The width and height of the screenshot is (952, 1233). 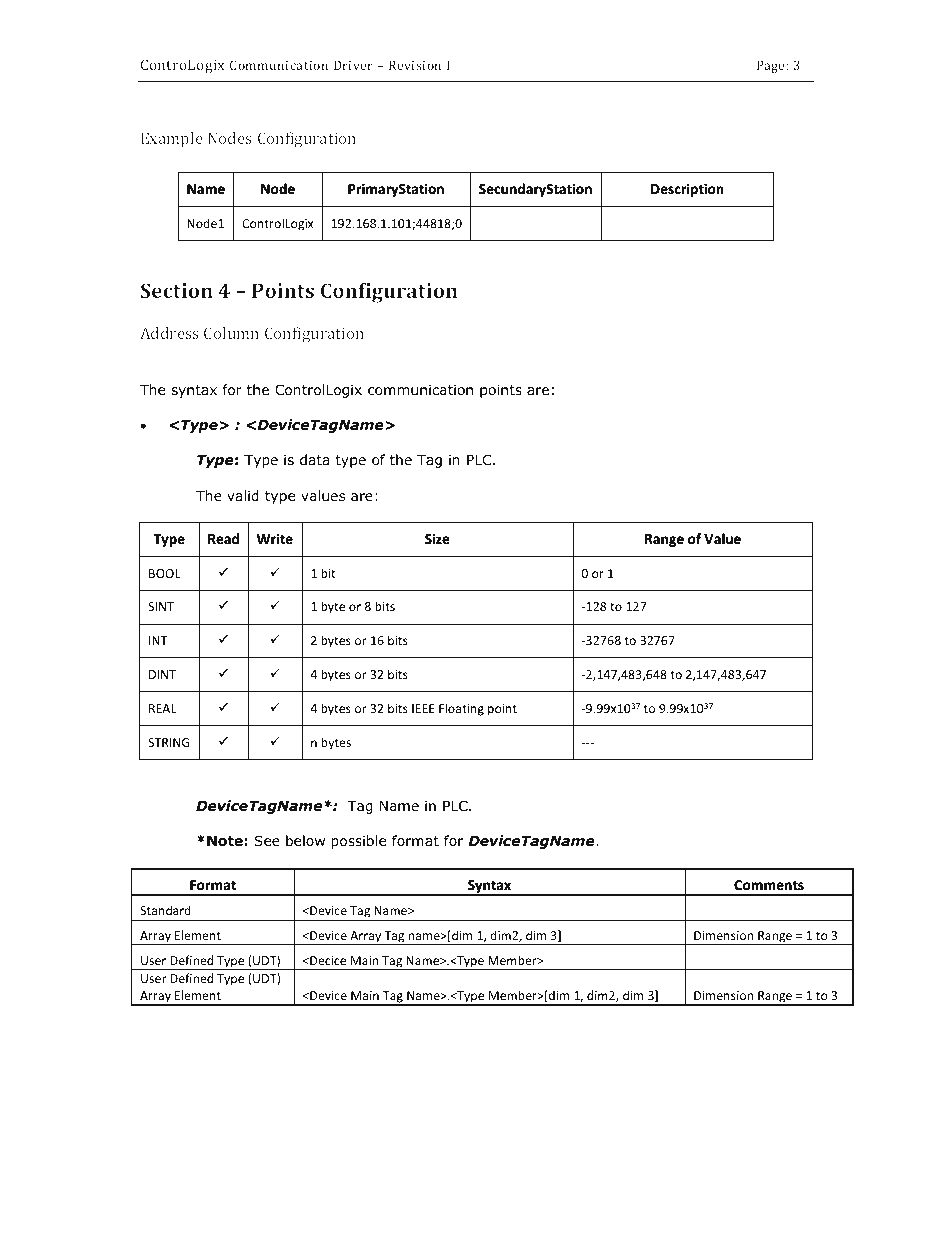 What do you see at coordinates (769, 885) in the screenshot?
I see `Comments` at bounding box center [769, 885].
